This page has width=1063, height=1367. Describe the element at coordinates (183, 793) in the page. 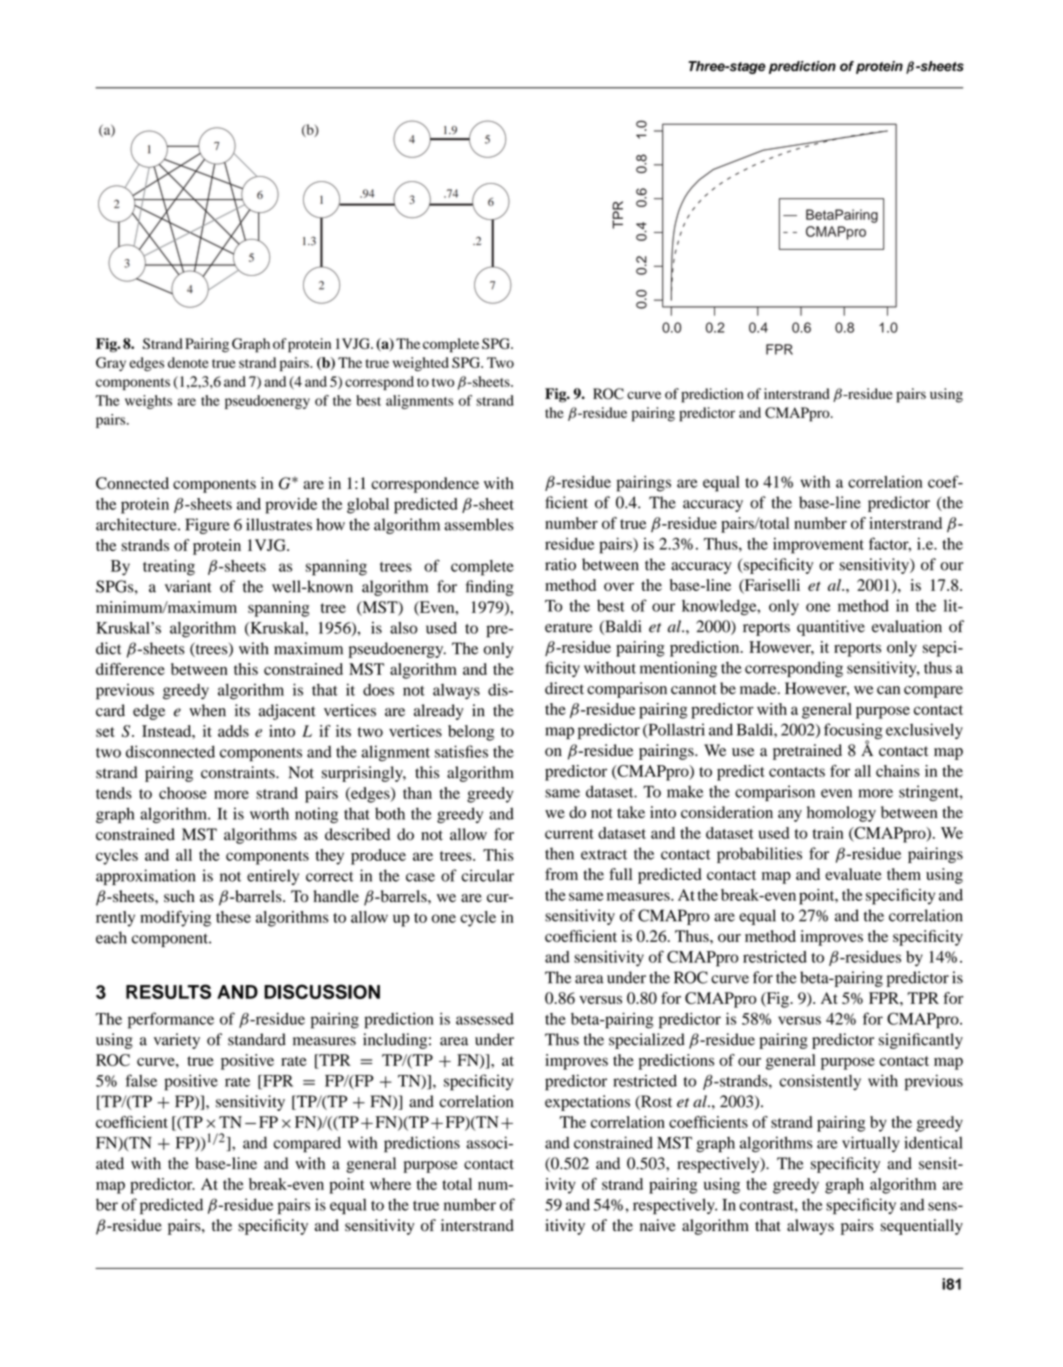

I see `choose` at that location.
